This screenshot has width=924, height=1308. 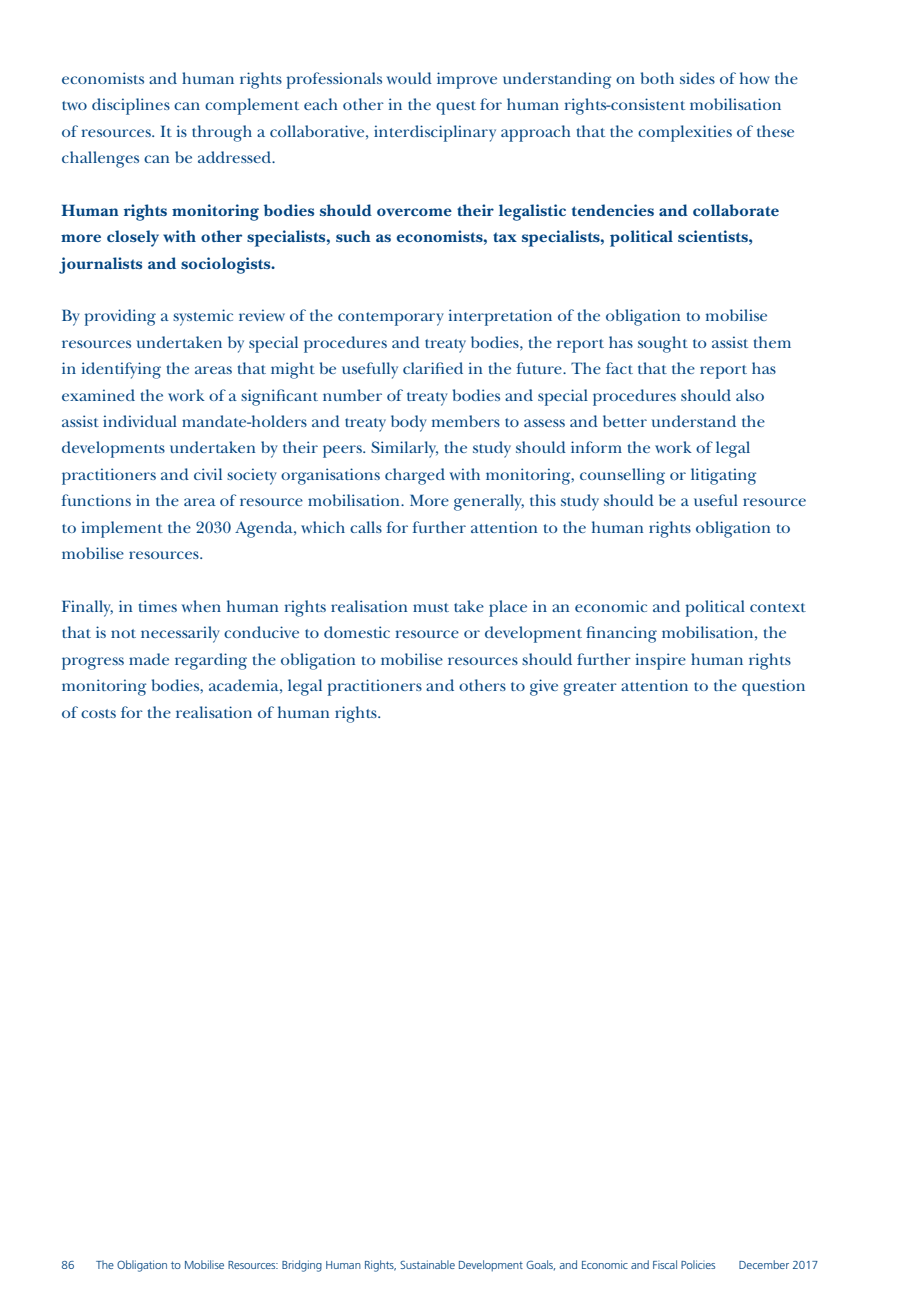 I want to click on disciplines, so click(x=131, y=106).
